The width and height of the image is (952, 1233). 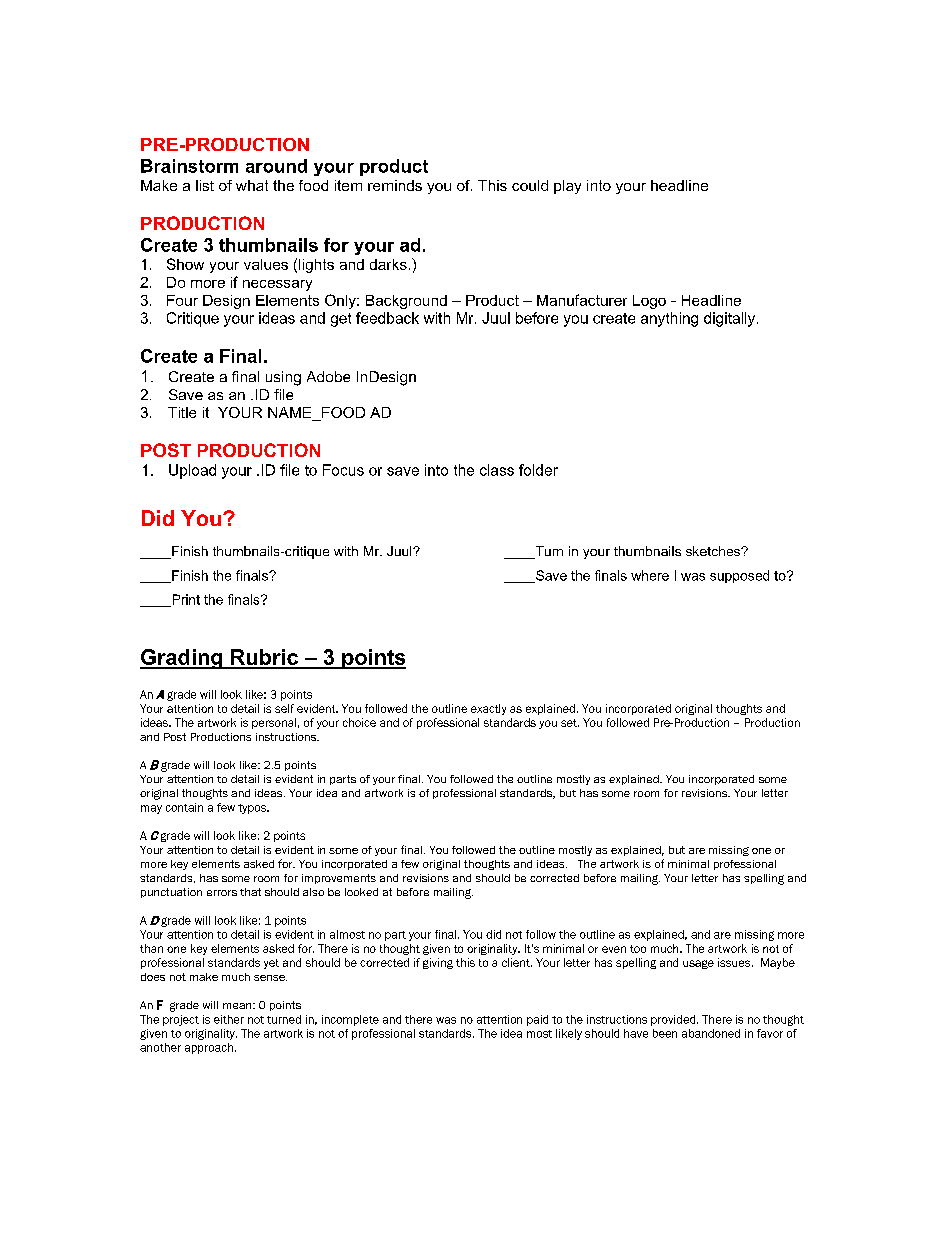 What do you see at coordinates (530, 185) in the image?
I see `could` at bounding box center [530, 185].
